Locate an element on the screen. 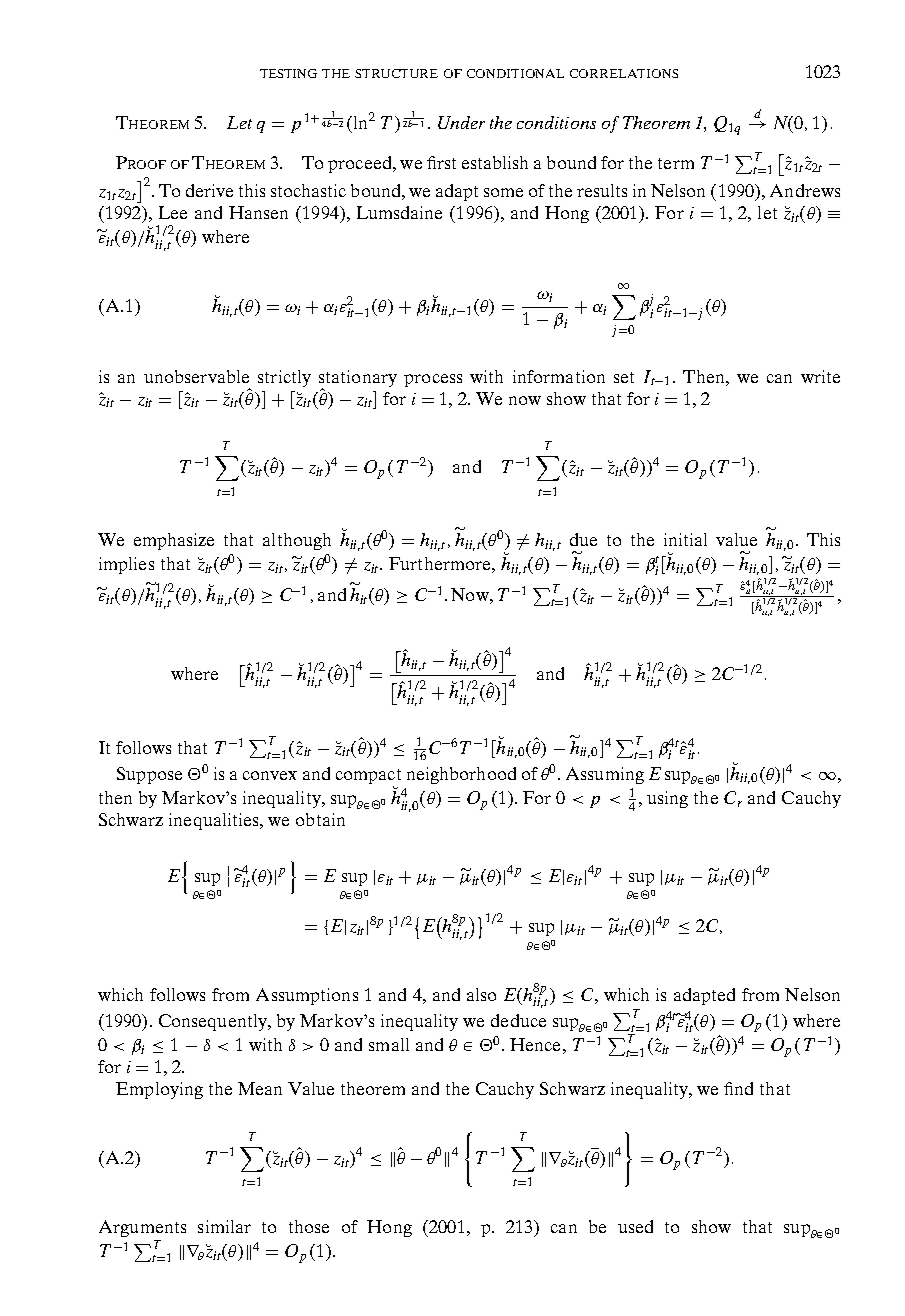  inequalities is located at coordinates (215, 821).
